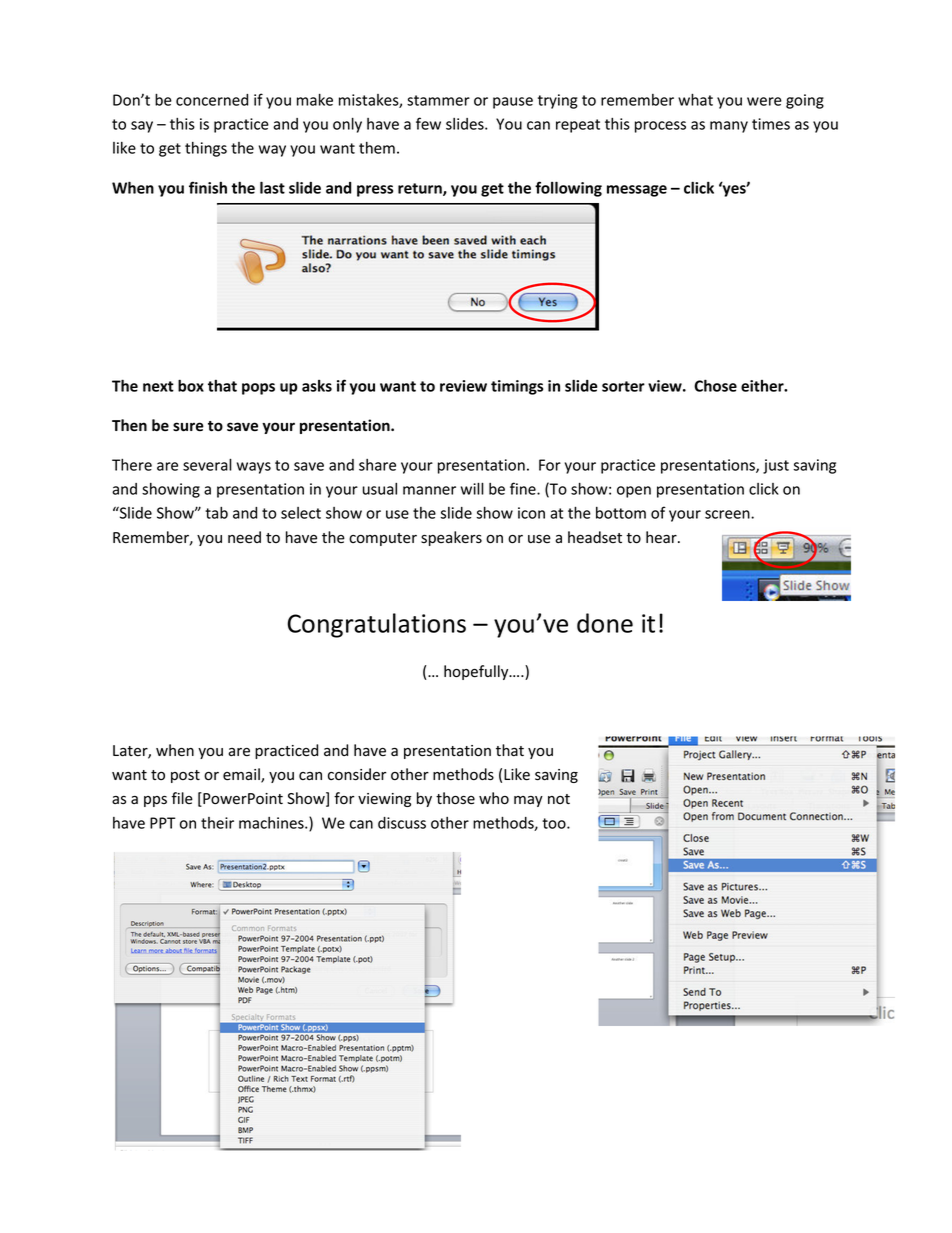  Describe the element at coordinates (729, 127) in the image. I see `many` at that location.
